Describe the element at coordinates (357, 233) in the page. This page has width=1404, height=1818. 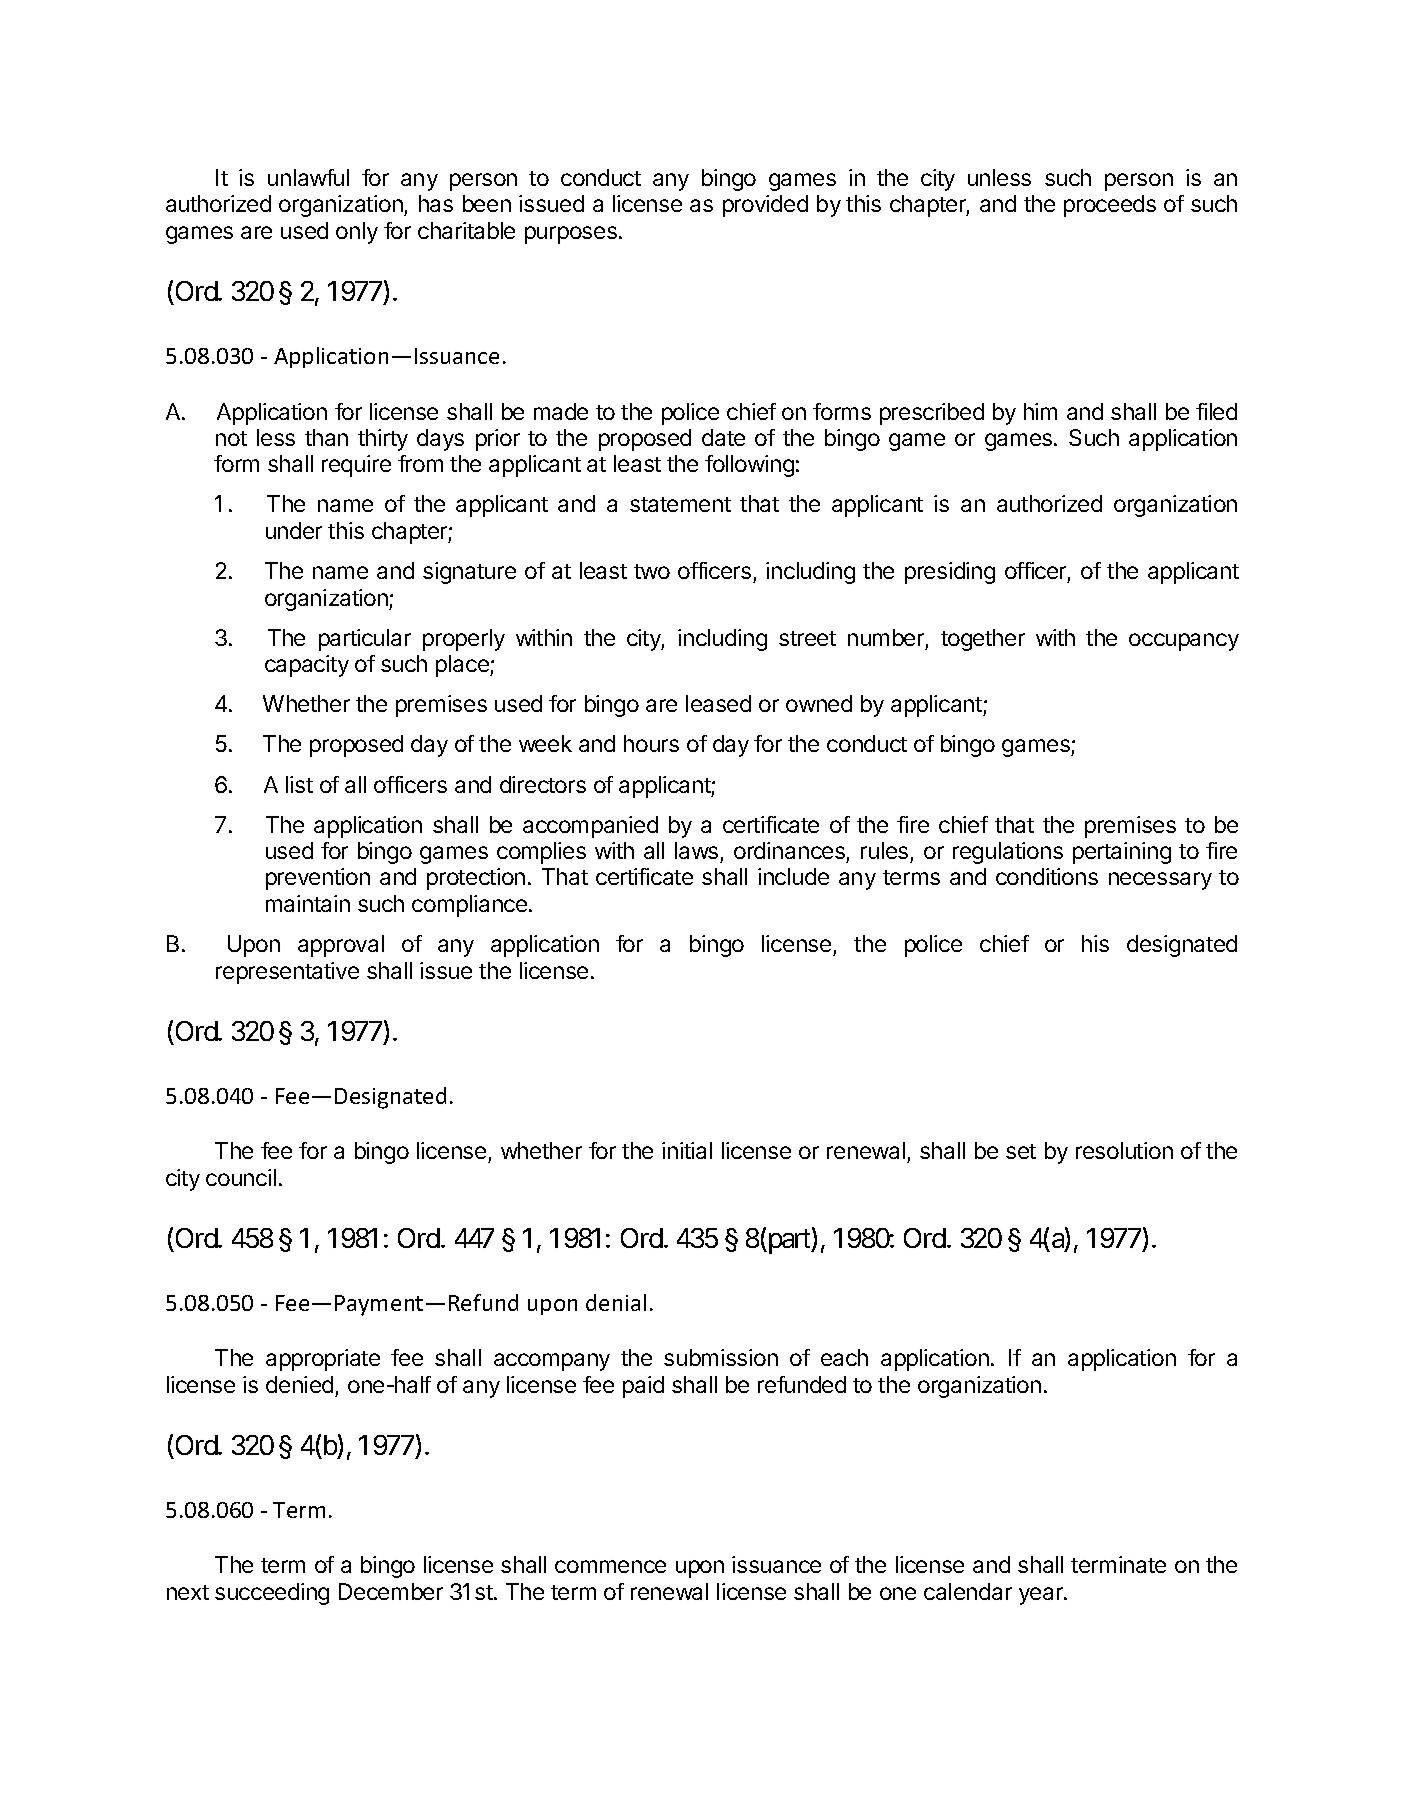
I see `only` at that location.
